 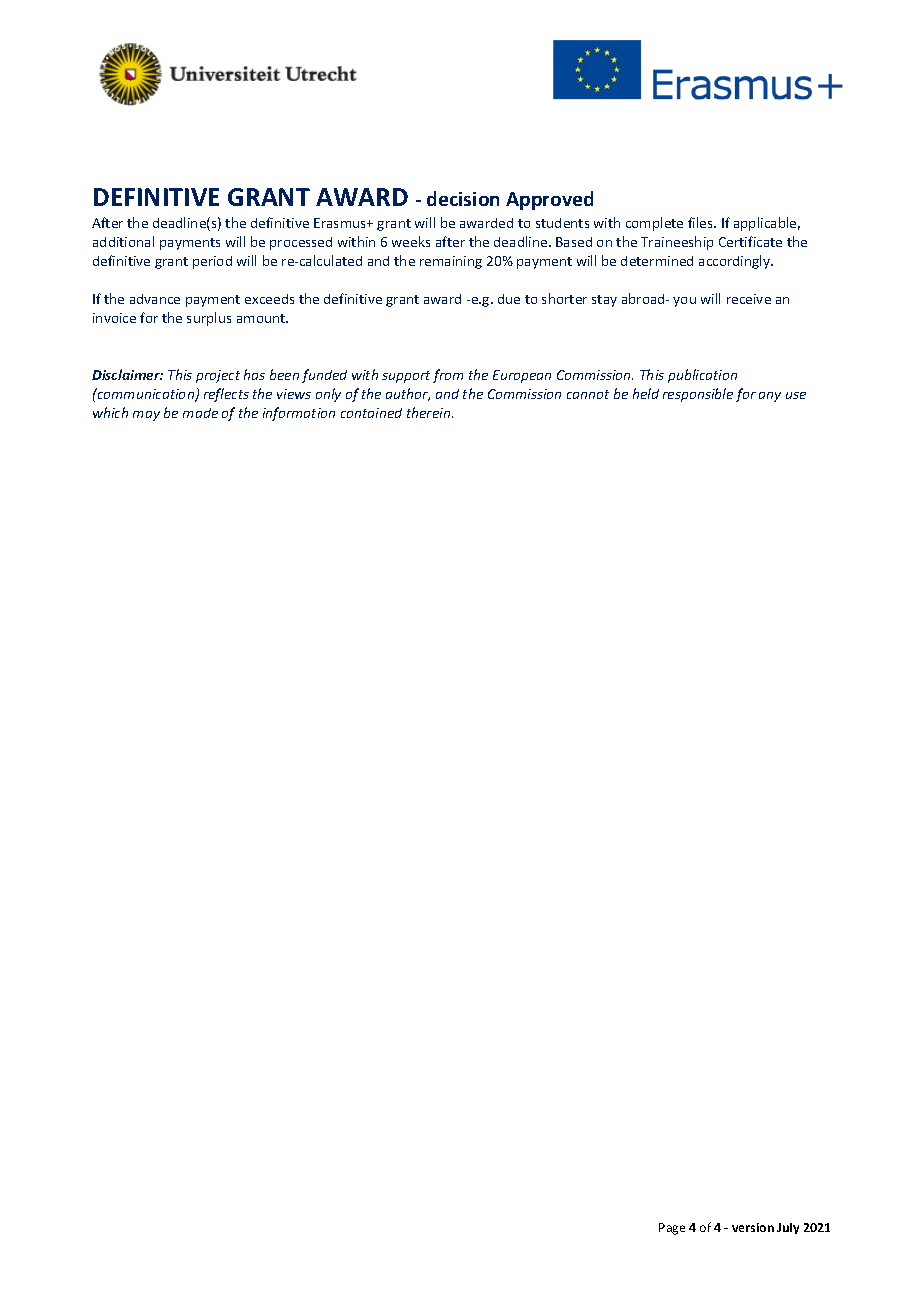 What do you see at coordinates (212, 262) in the page?
I see `period` at bounding box center [212, 262].
